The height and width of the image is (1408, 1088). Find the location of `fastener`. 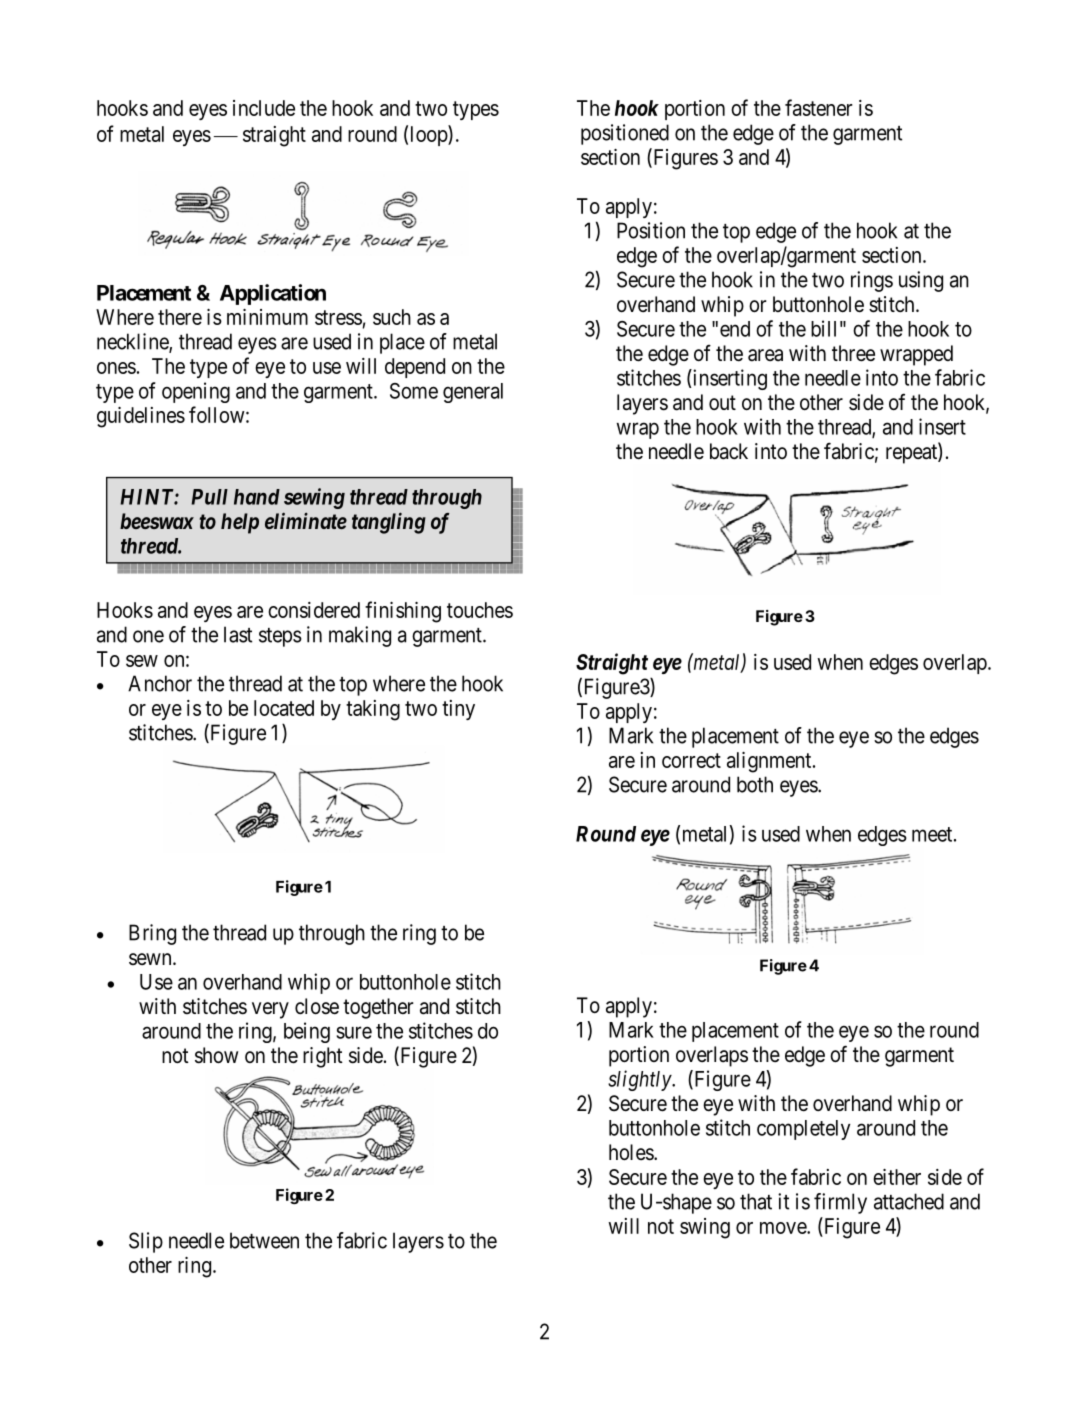

fastener is located at coordinates (819, 107).
